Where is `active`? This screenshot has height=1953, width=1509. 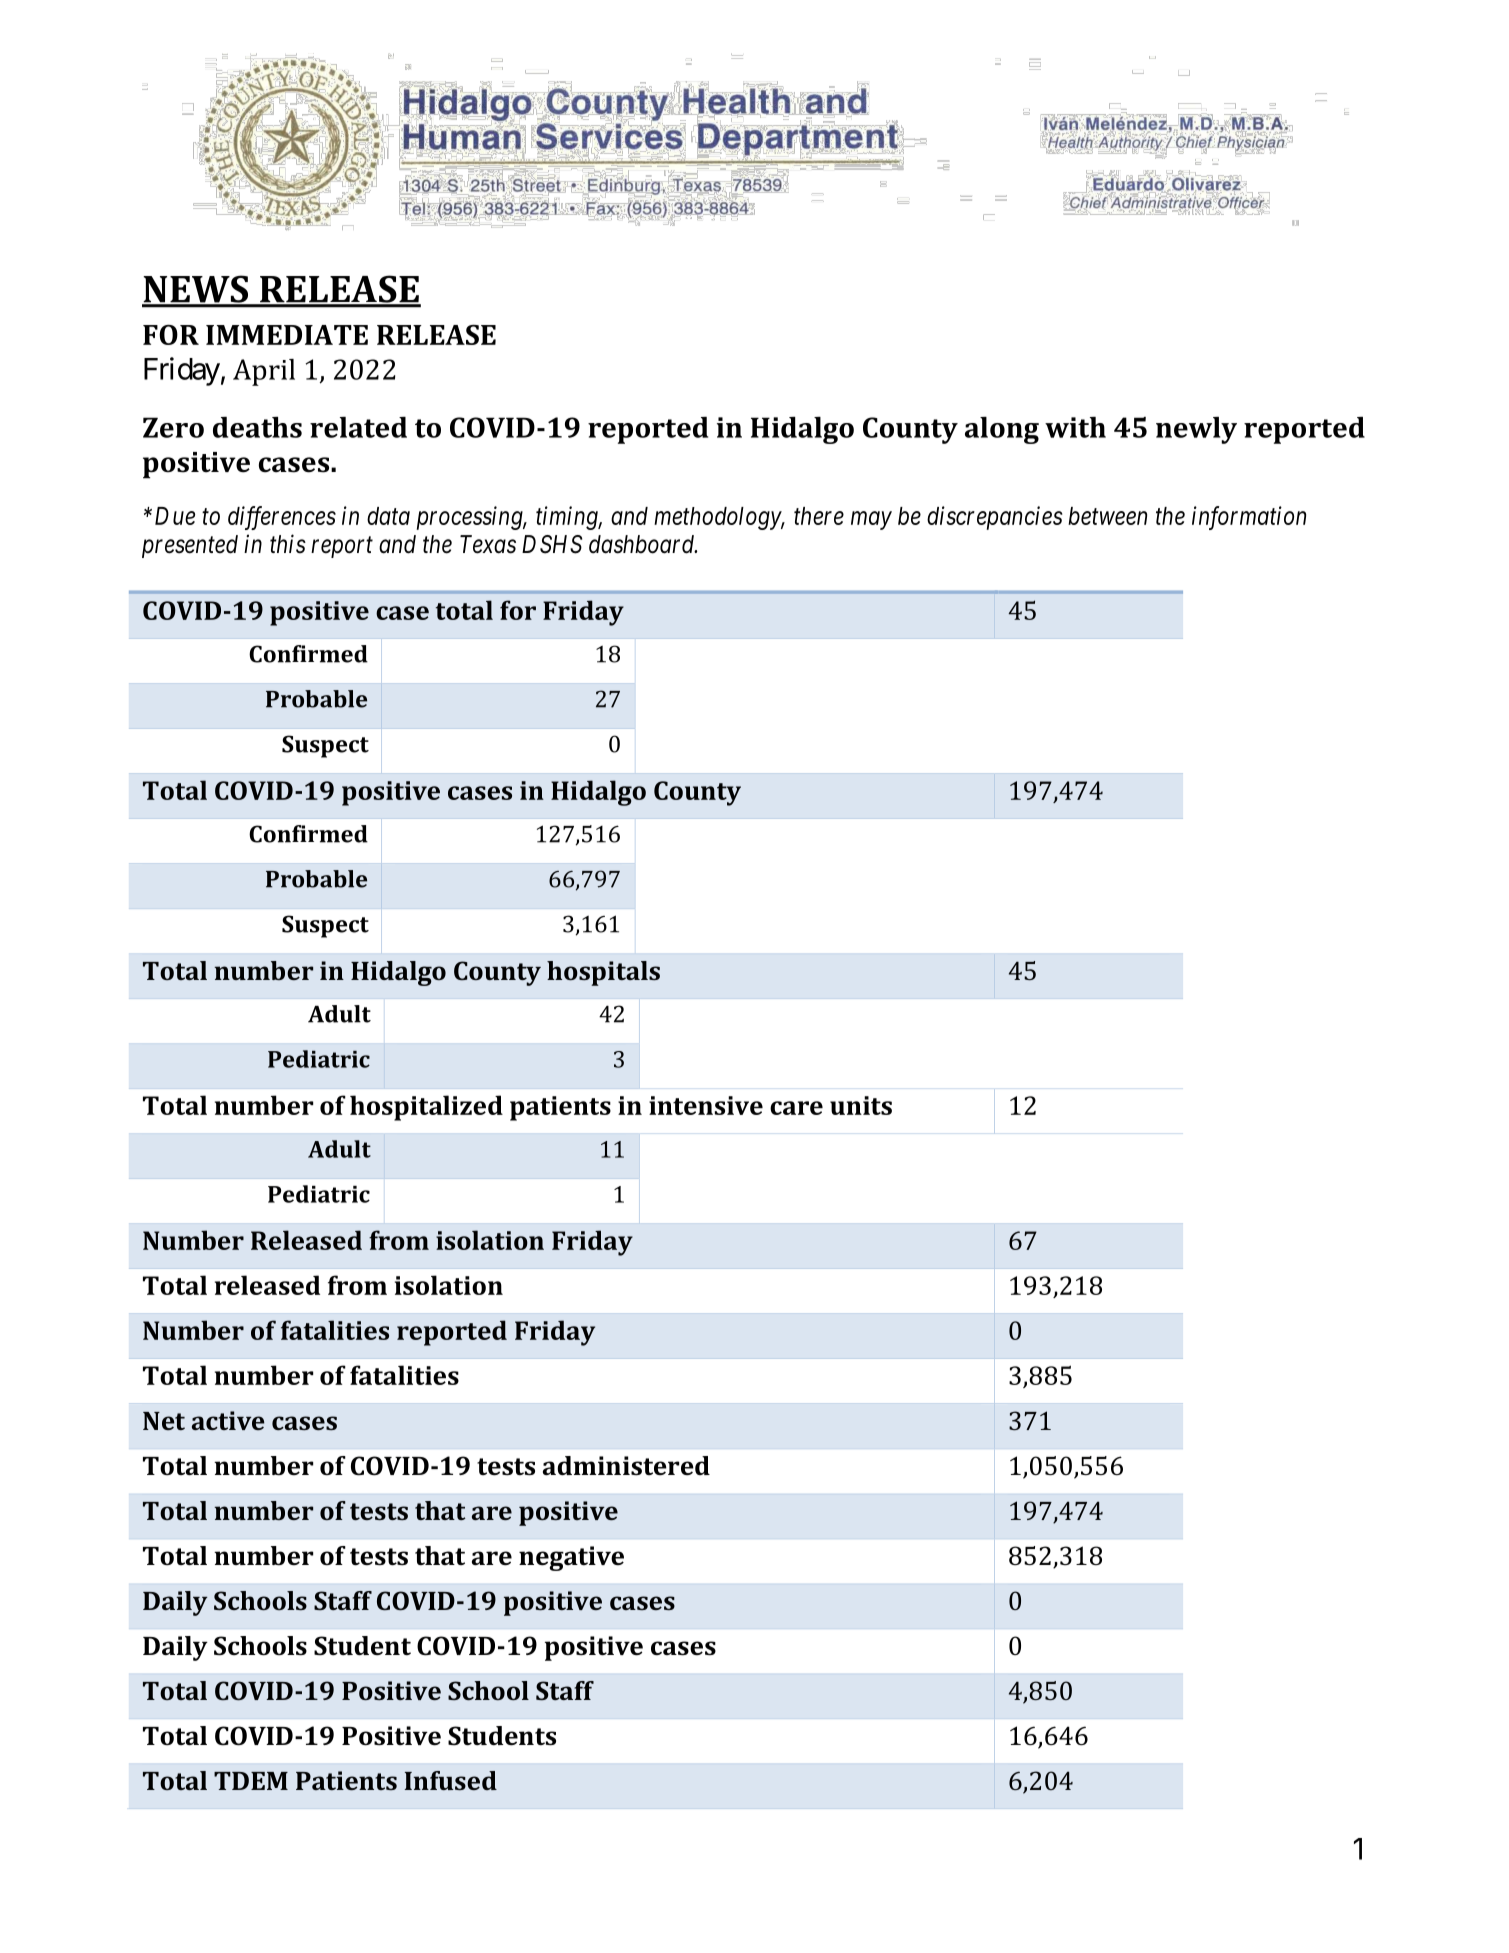
active is located at coordinates (228, 1420).
